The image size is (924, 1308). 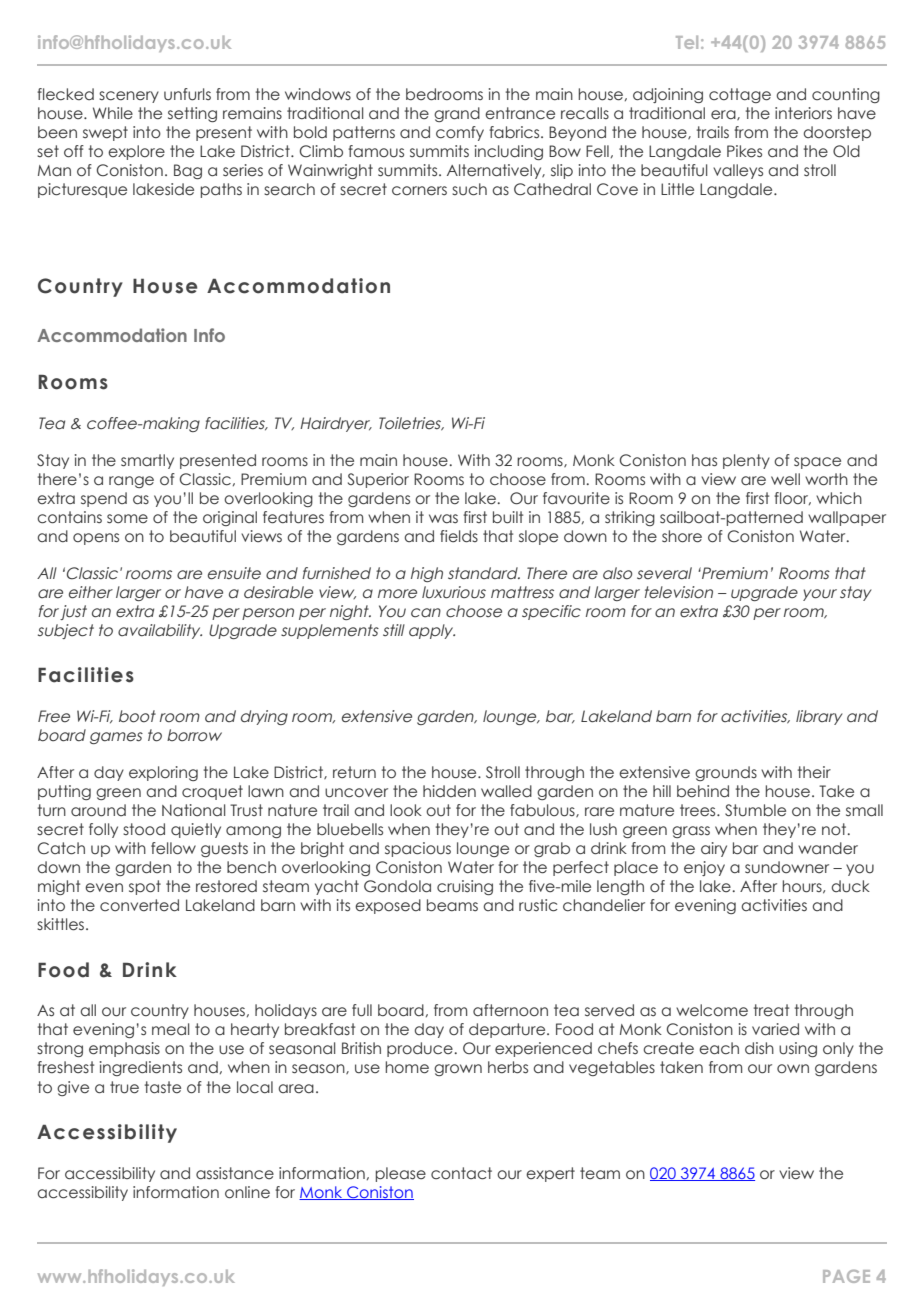 What do you see at coordinates (247, 1192) in the screenshot?
I see `online` at bounding box center [247, 1192].
